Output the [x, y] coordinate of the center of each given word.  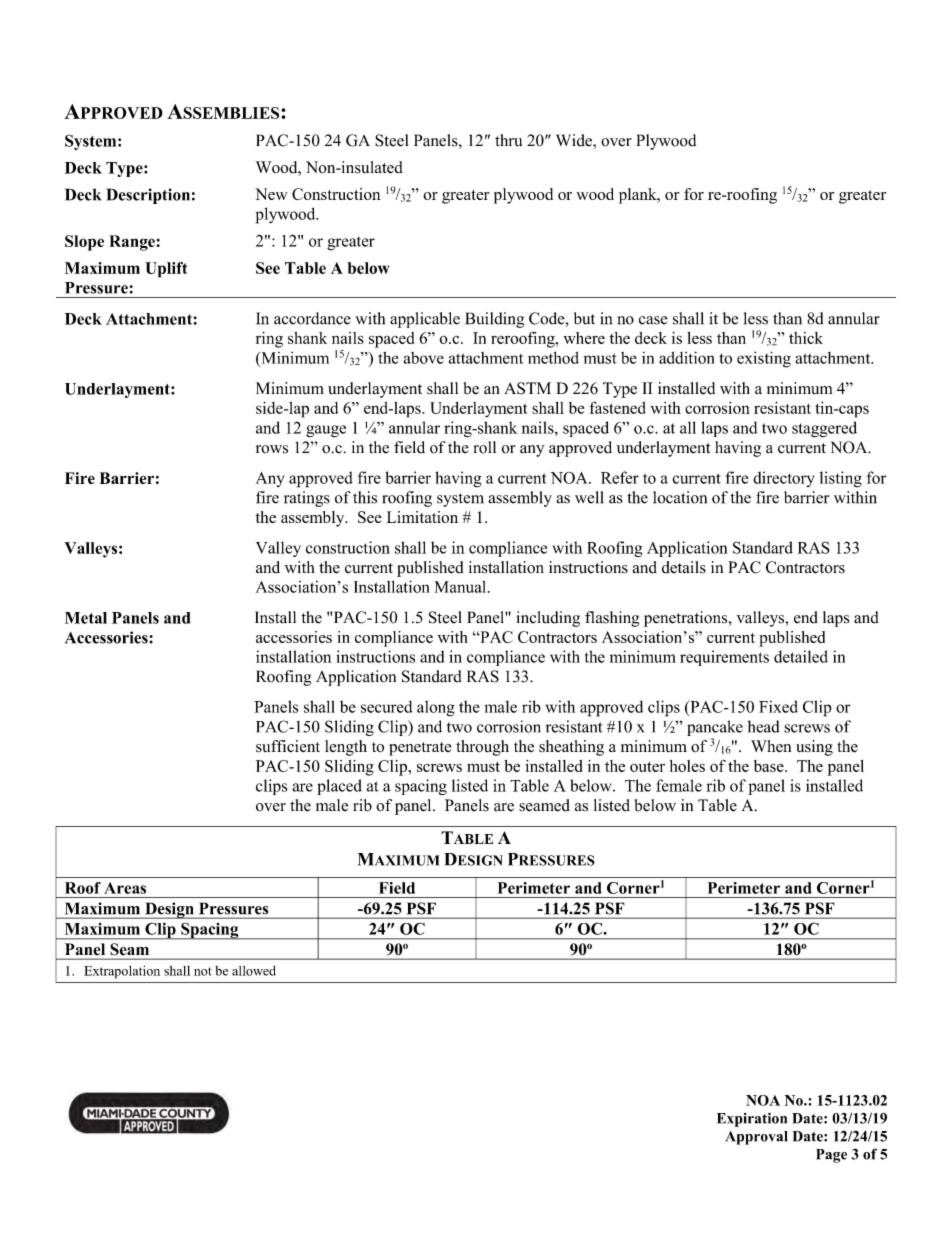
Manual [462, 587]
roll [485, 447]
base [770, 766]
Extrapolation [122, 972]
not [203, 971]
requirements [724, 658]
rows [272, 449]
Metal [86, 618]
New [271, 194]
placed [339, 787]
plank [639, 196]
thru [508, 140]
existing [764, 359]
